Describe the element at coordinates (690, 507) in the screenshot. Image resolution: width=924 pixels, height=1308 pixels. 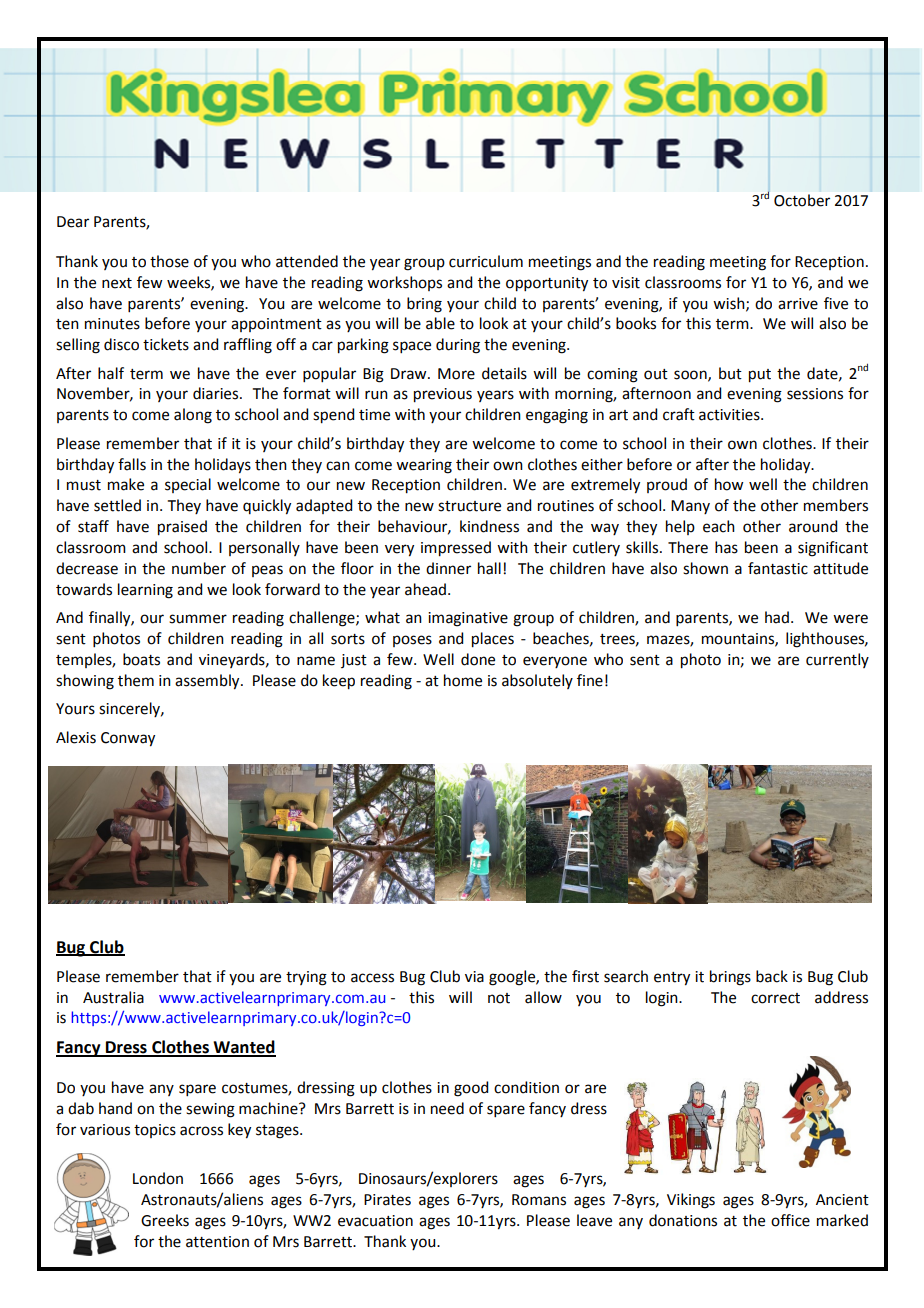
I see `Many` at that location.
